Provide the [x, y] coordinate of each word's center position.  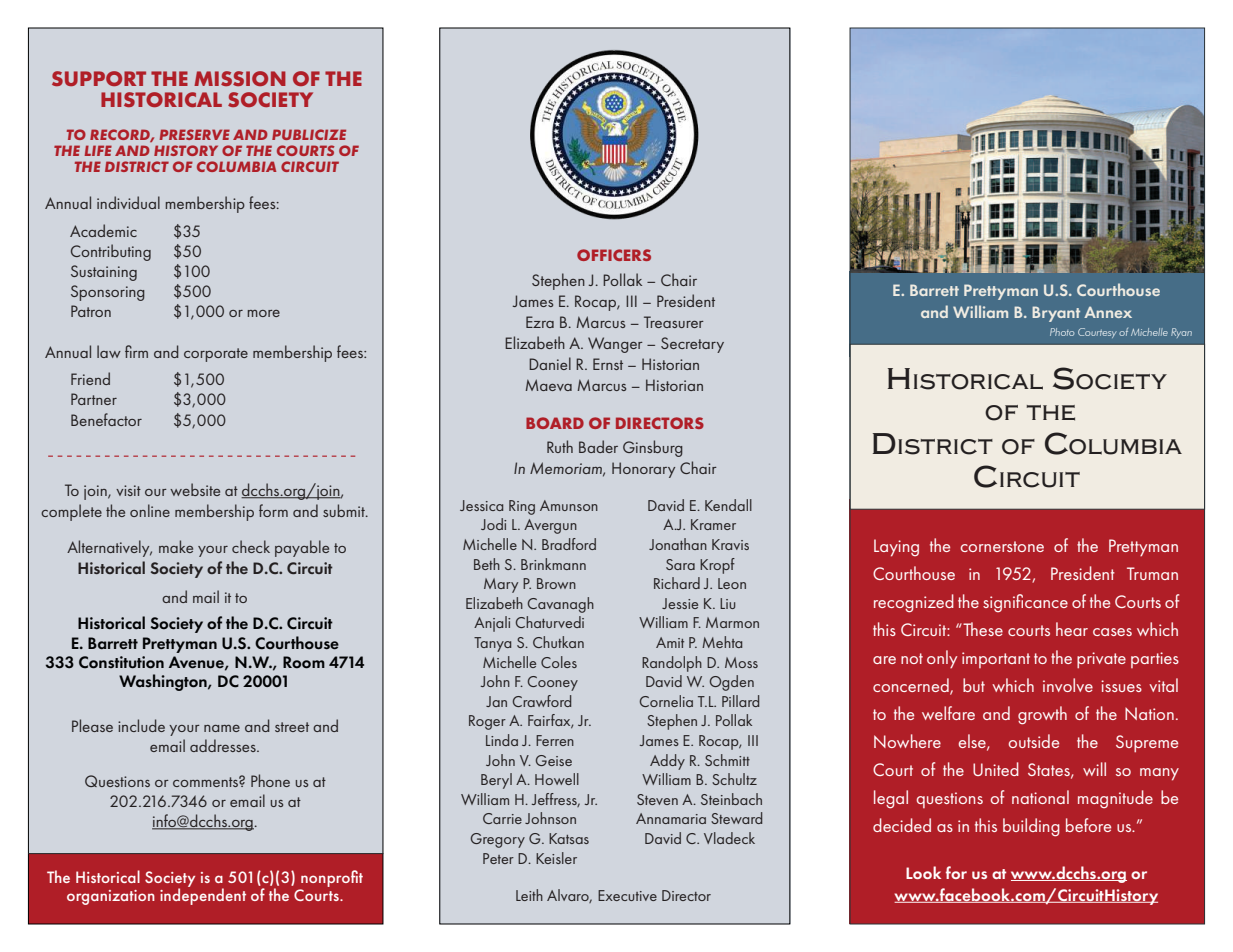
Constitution [121, 662]
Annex [1108, 312]
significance [1025, 603]
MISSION [240, 78]
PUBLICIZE [309, 134]
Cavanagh [561, 605]
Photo [1062, 332]
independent [203, 895]
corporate [216, 355]
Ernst [608, 364]
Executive [627, 895]
